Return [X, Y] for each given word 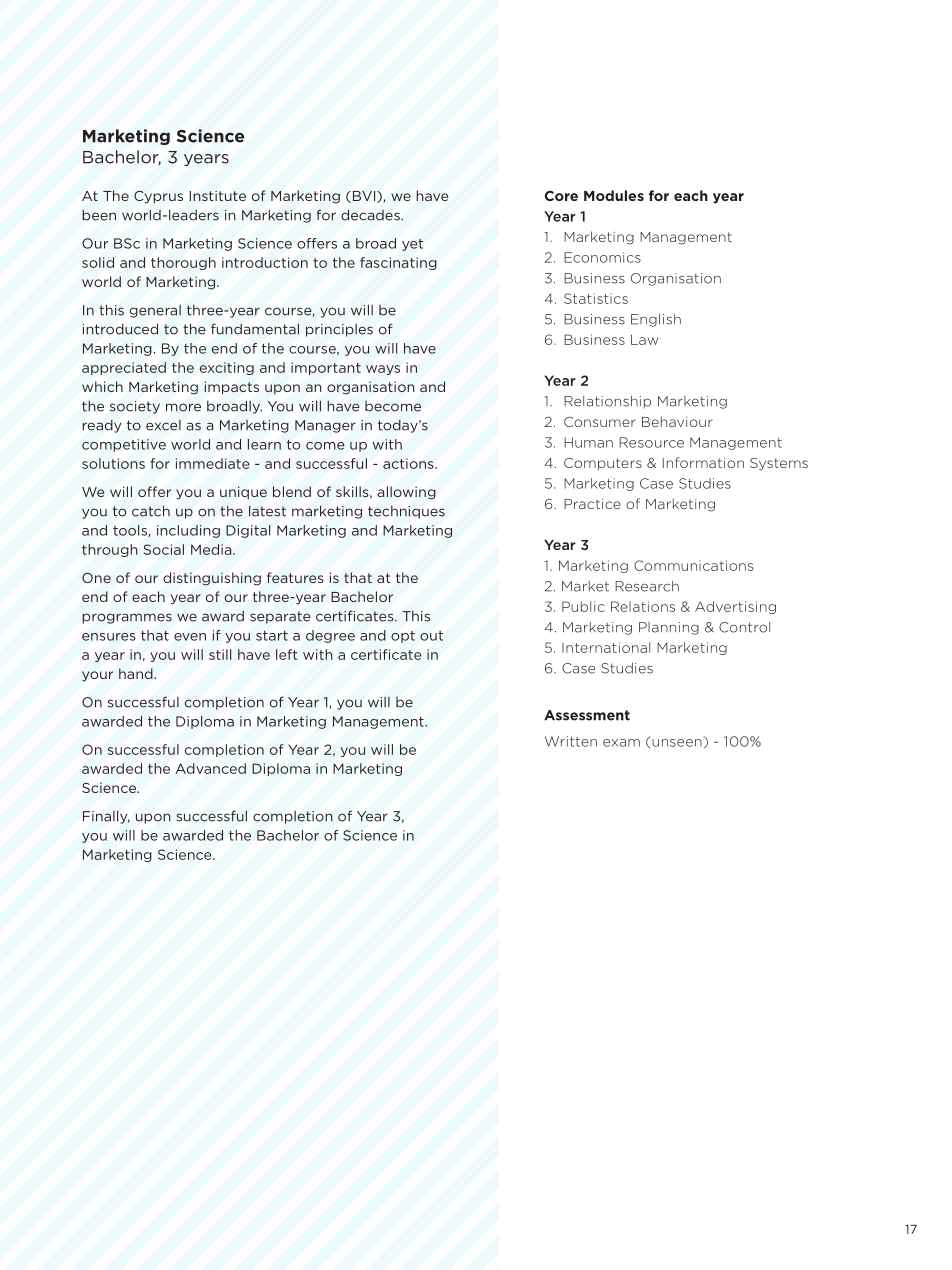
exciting [227, 368]
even [190, 637]
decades [371, 215]
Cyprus [158, 197]
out [431, 636]
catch [151, 511]
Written [571, 741]
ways [383, 370]
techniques [406, 512]
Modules [614, 195]
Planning [669, 628]
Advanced [211, 768]
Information [703, 462]
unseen [677, 743]
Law [644, 339]
